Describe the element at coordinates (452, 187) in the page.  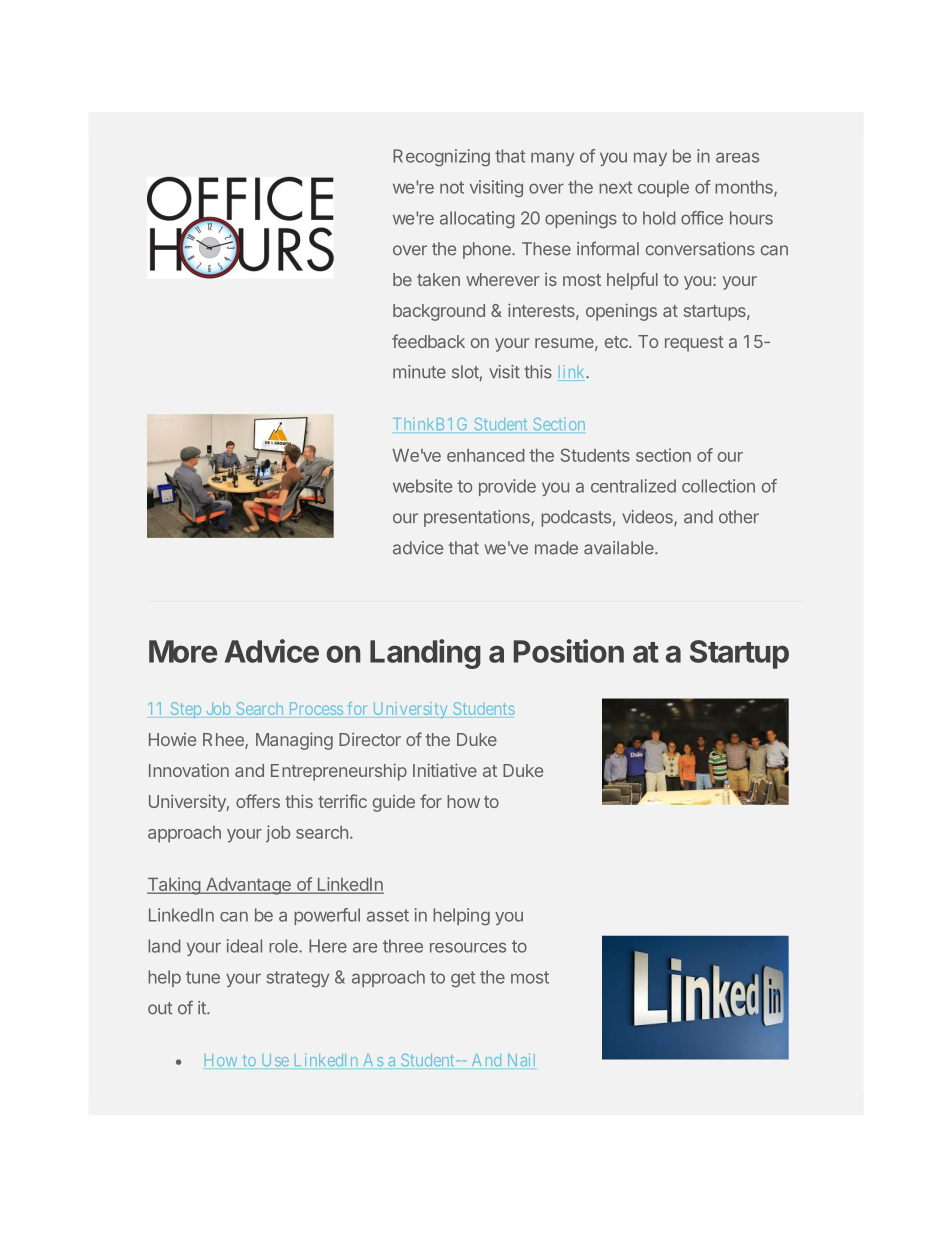
I see `not` at that location.
